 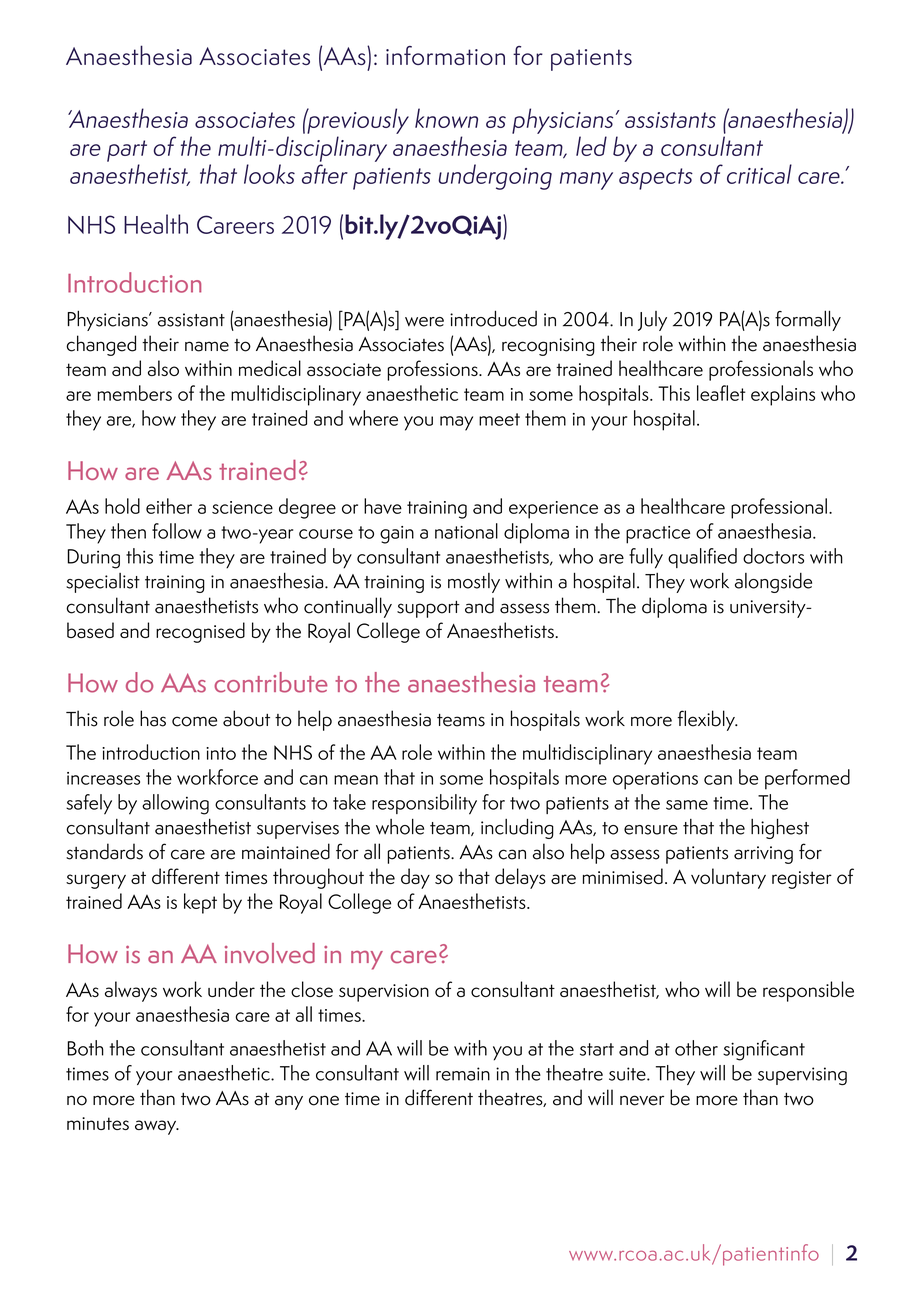 What do you see at coordinates (759, 174) in the document?
I see `critical` at bounding box center [759, 174].
